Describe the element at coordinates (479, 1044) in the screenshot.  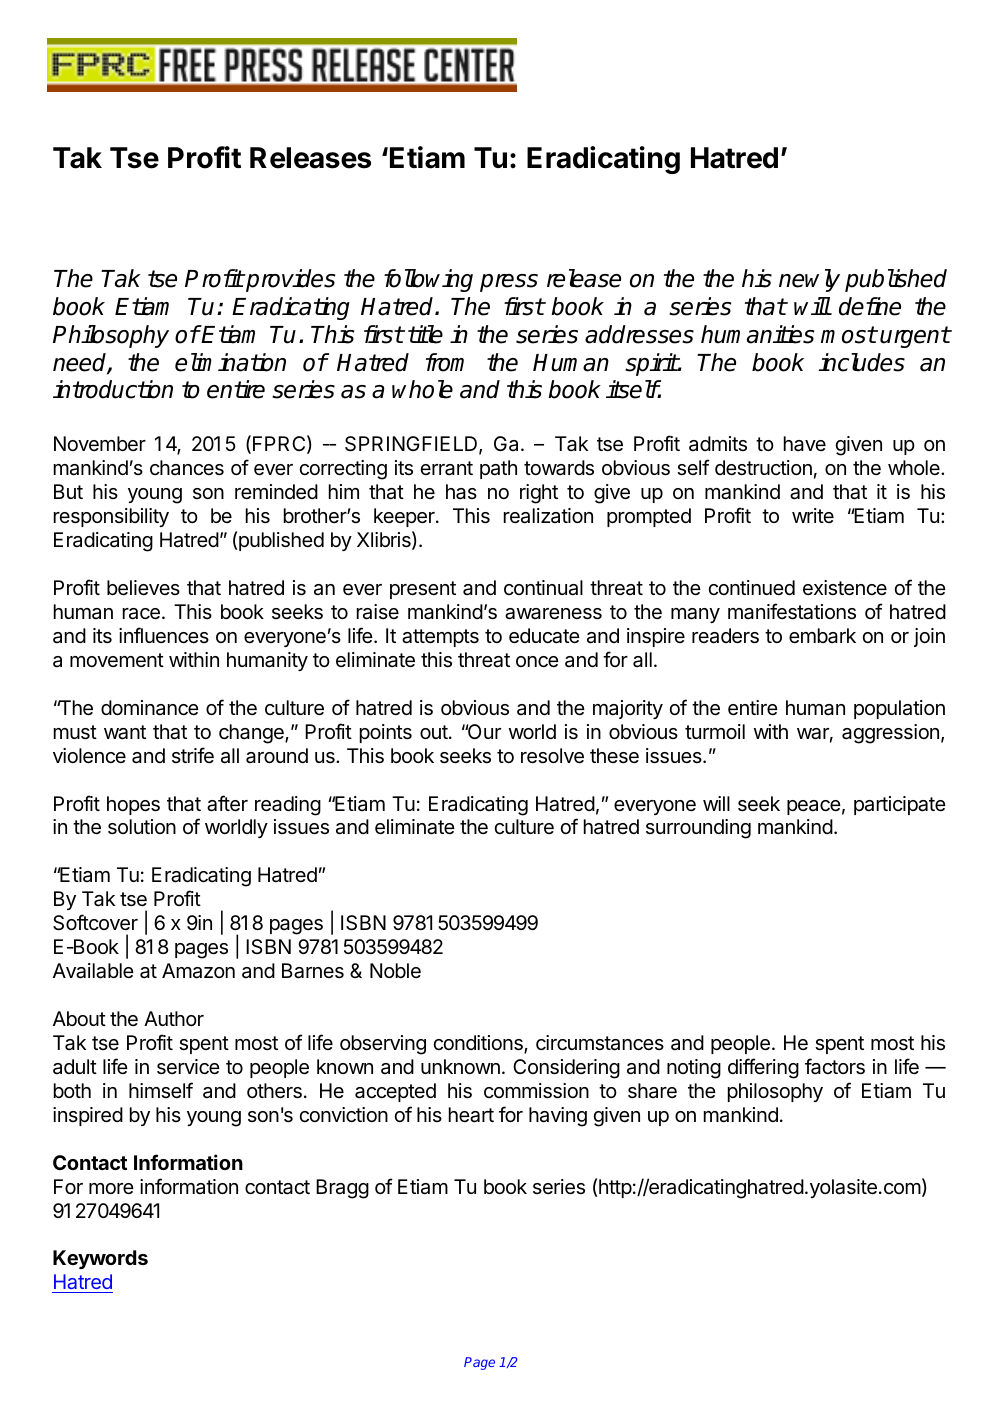
I see `conditions` at that location.
